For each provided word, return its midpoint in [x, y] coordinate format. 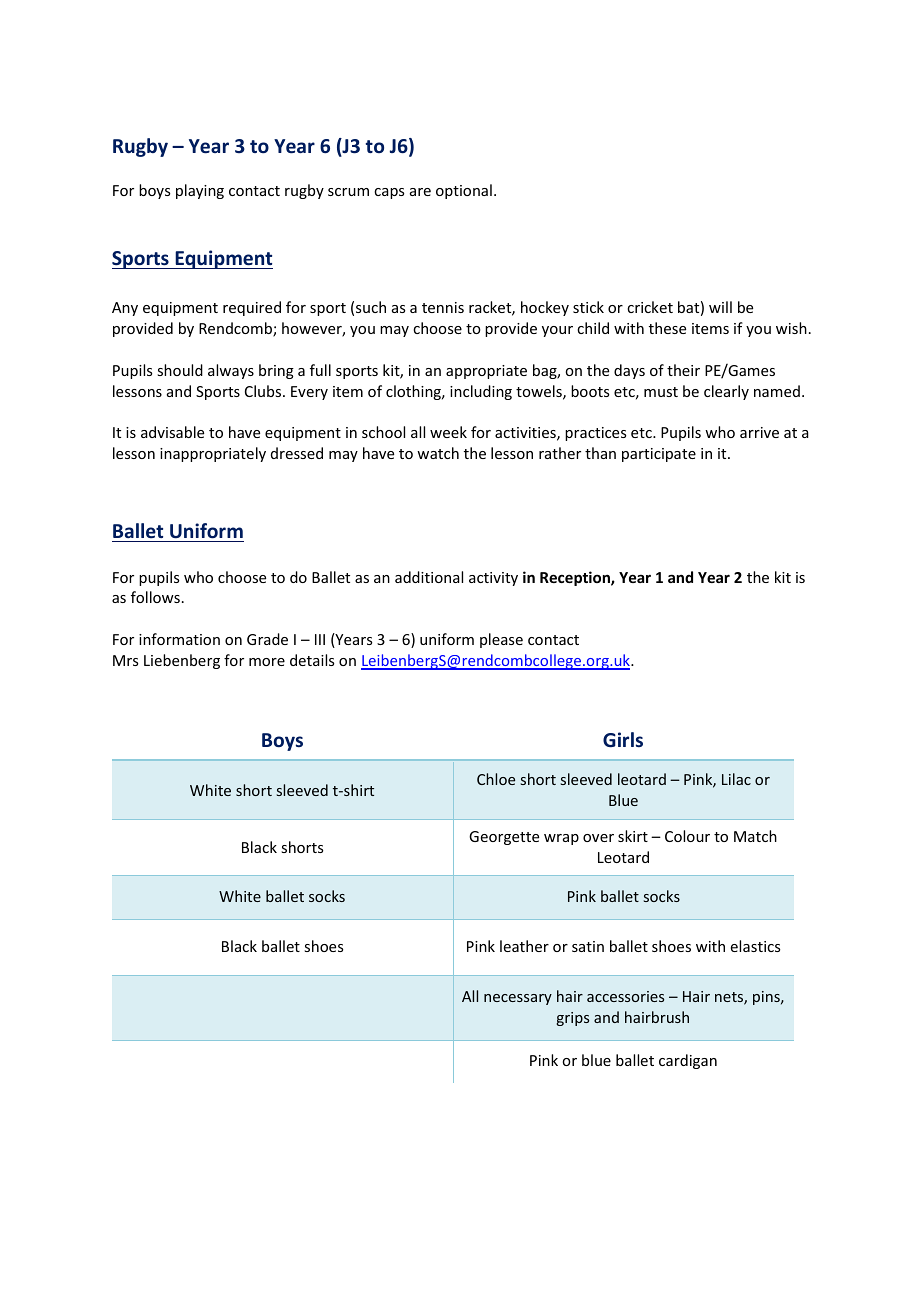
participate [659, 455]
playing [200, 191]
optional [464, 191]
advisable [172, 432]
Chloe [496, 779]
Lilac [736, 779]
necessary [518, 999]
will [720, 307]
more [267, 662]
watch [438, 453]
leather [524, 946]
